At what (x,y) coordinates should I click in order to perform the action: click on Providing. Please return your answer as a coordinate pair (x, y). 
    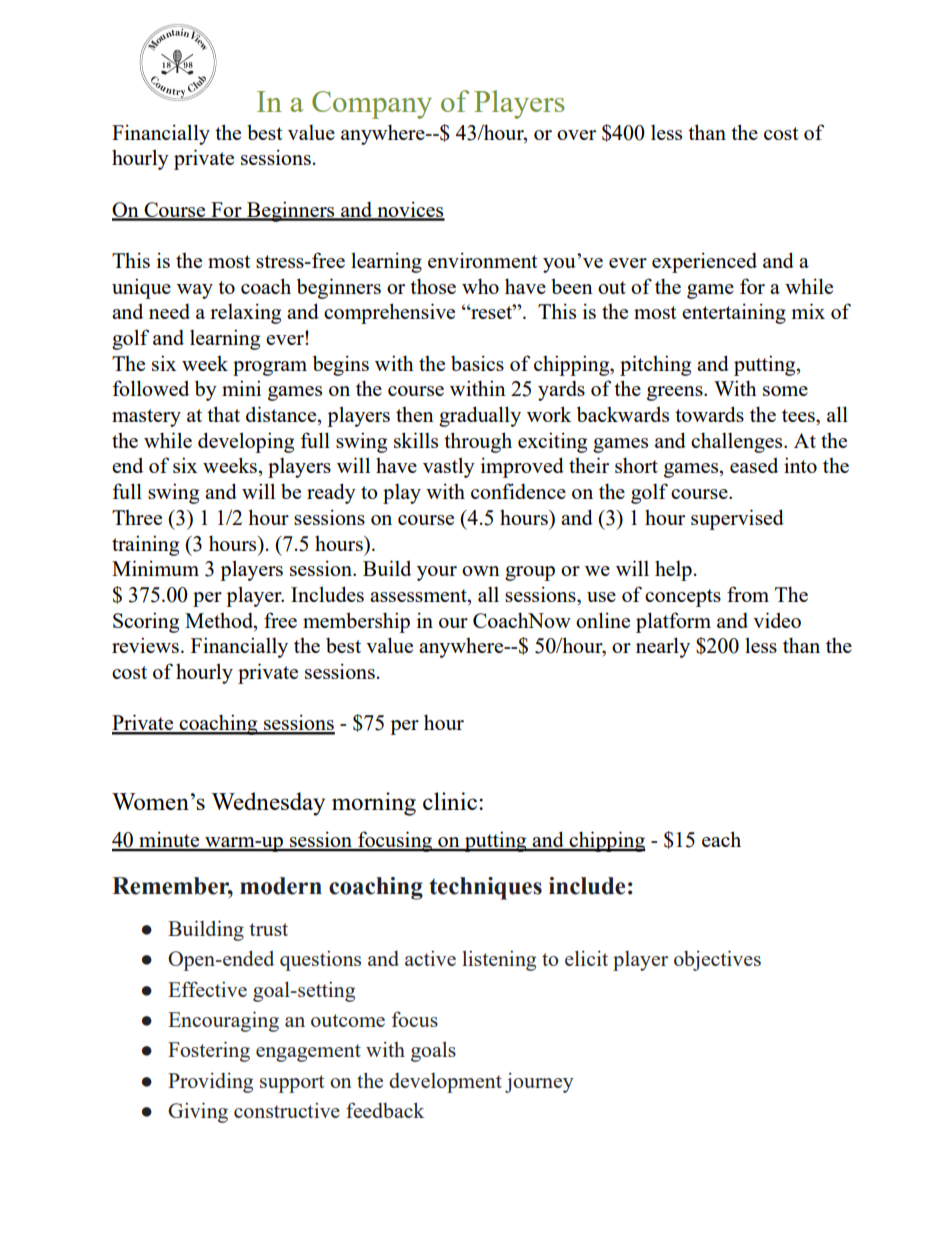
    Looking at the image, I should click on (210, 1083).
